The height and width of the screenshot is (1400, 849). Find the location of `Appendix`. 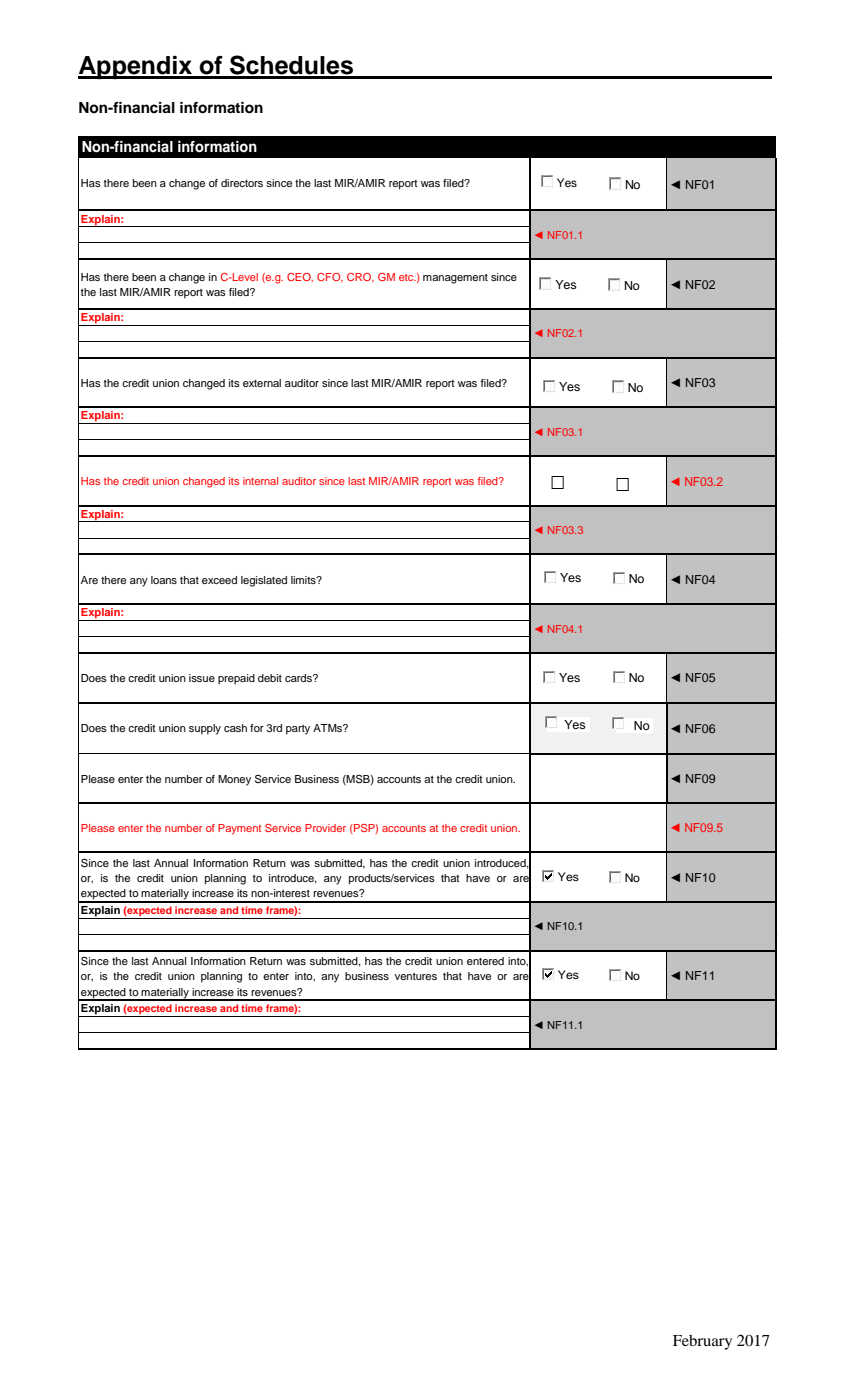

Appendix is located at coordinates (136, 68).
